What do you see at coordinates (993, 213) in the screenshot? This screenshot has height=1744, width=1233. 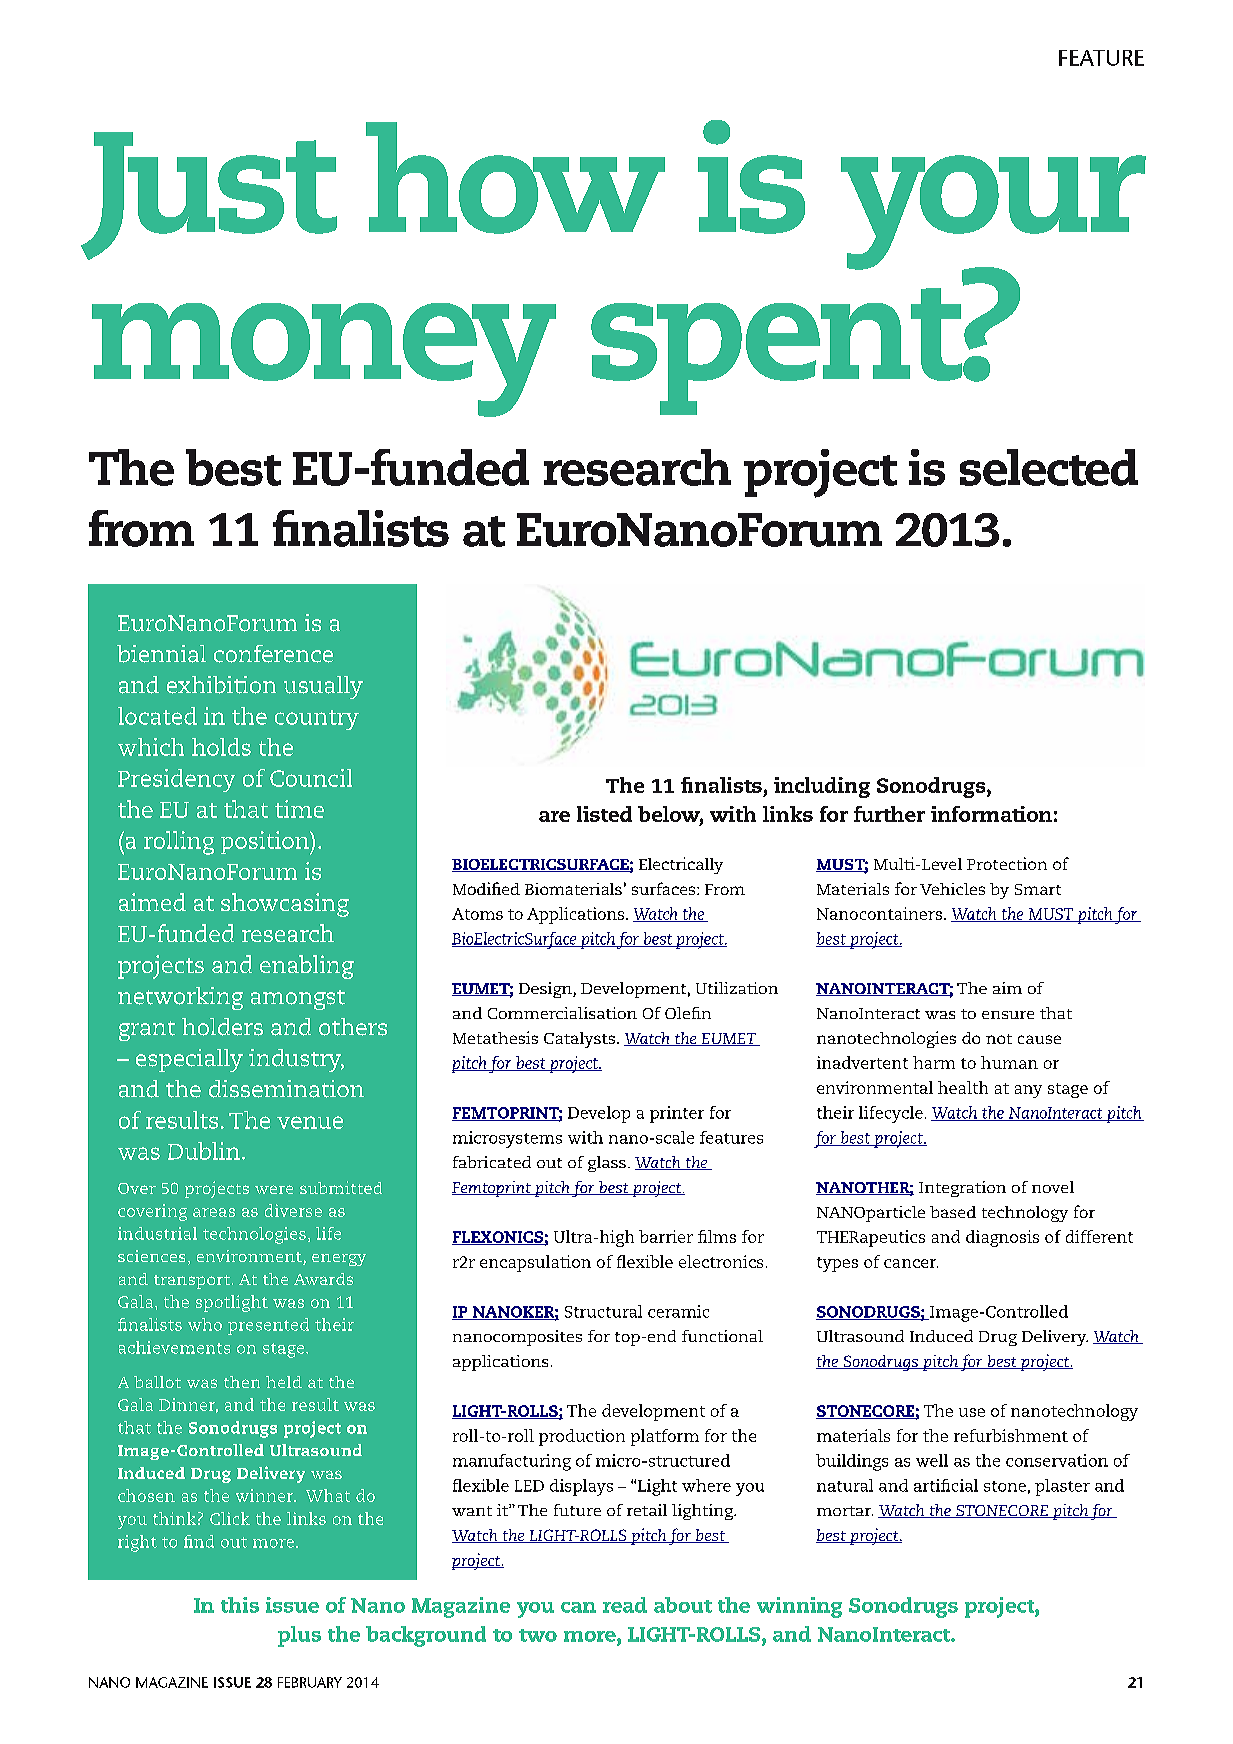 I see `your` at bounding box center [993, 213].
